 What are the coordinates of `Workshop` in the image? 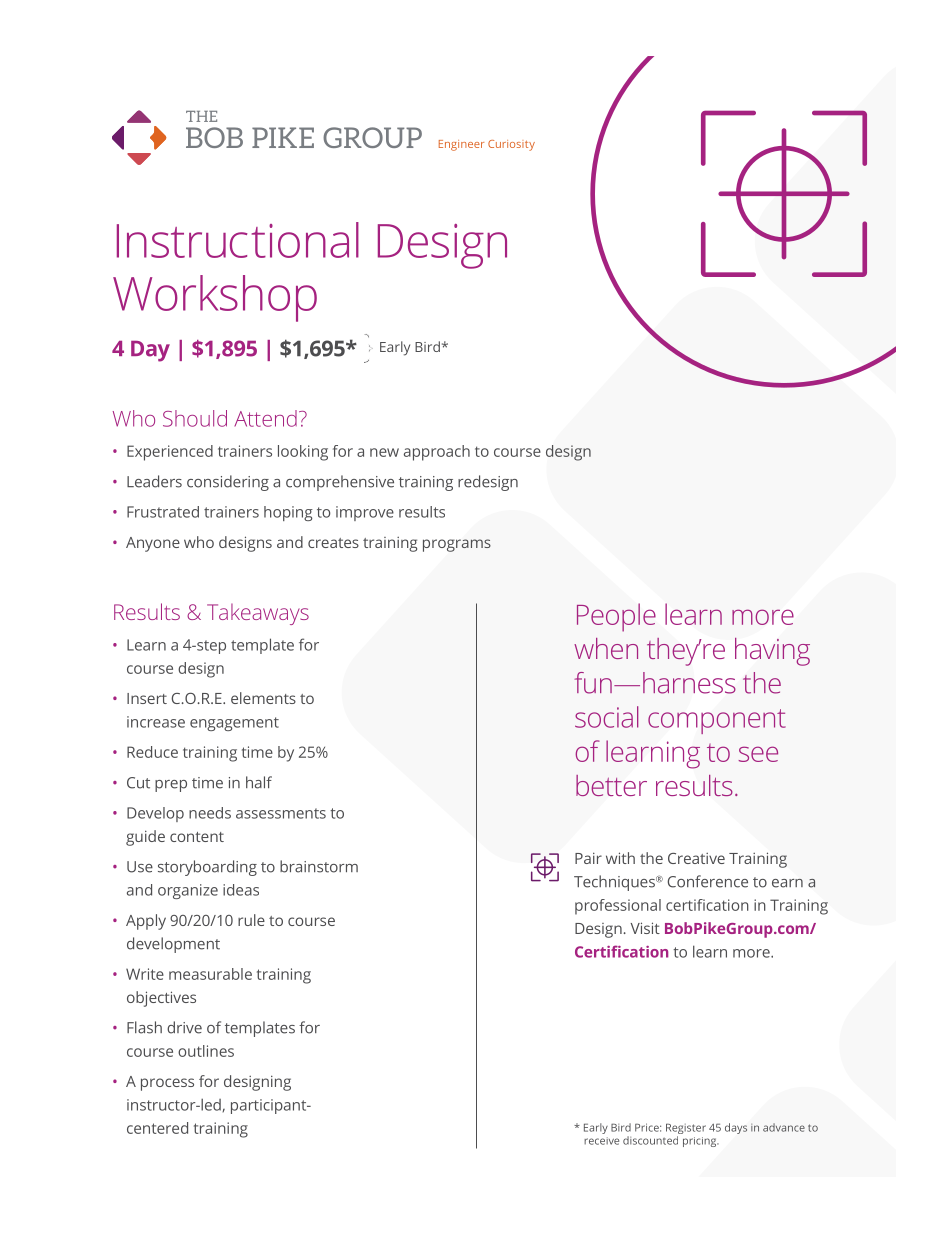 It's located at (215, 298).
